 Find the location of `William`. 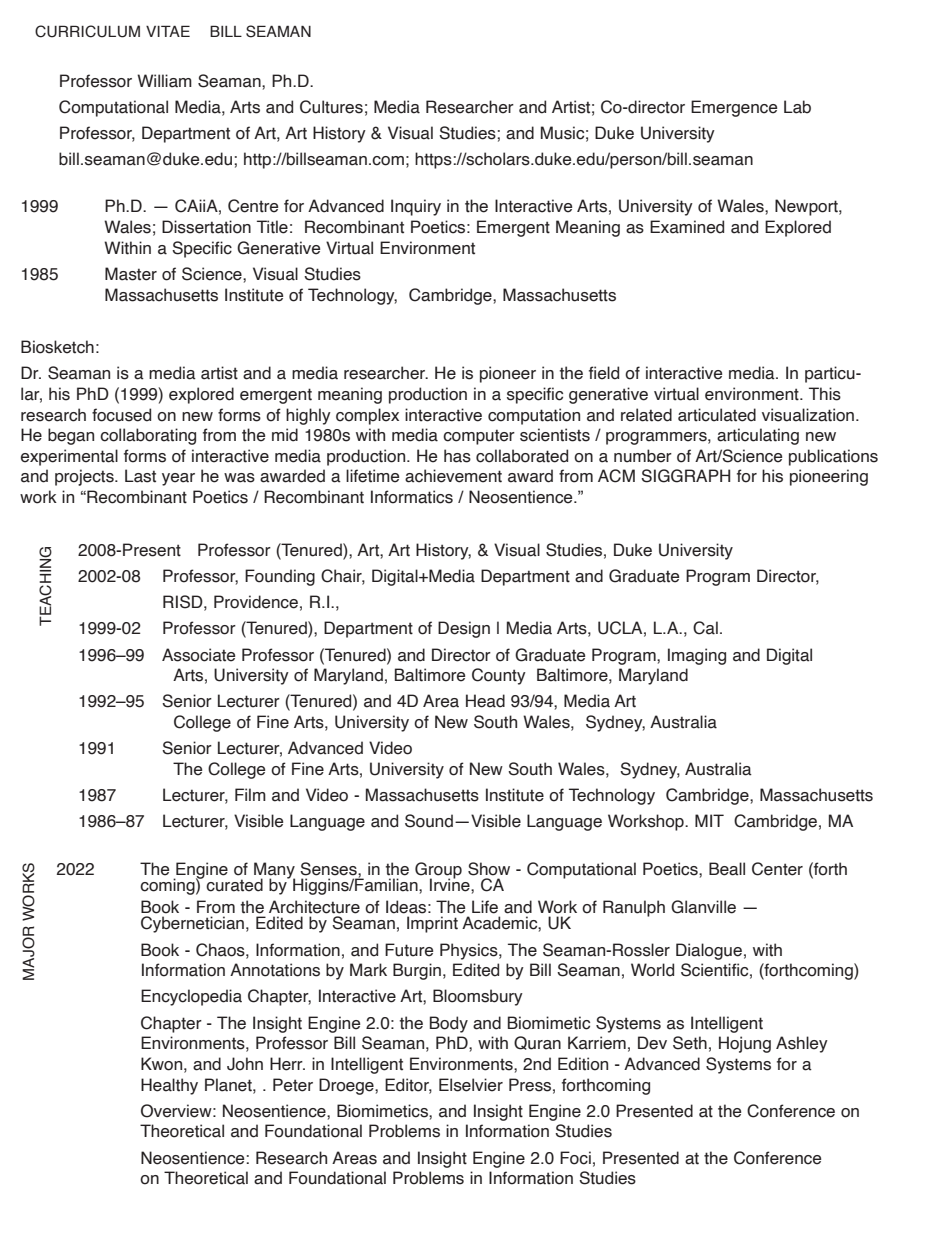

William is located at coordinates (164, 81).
